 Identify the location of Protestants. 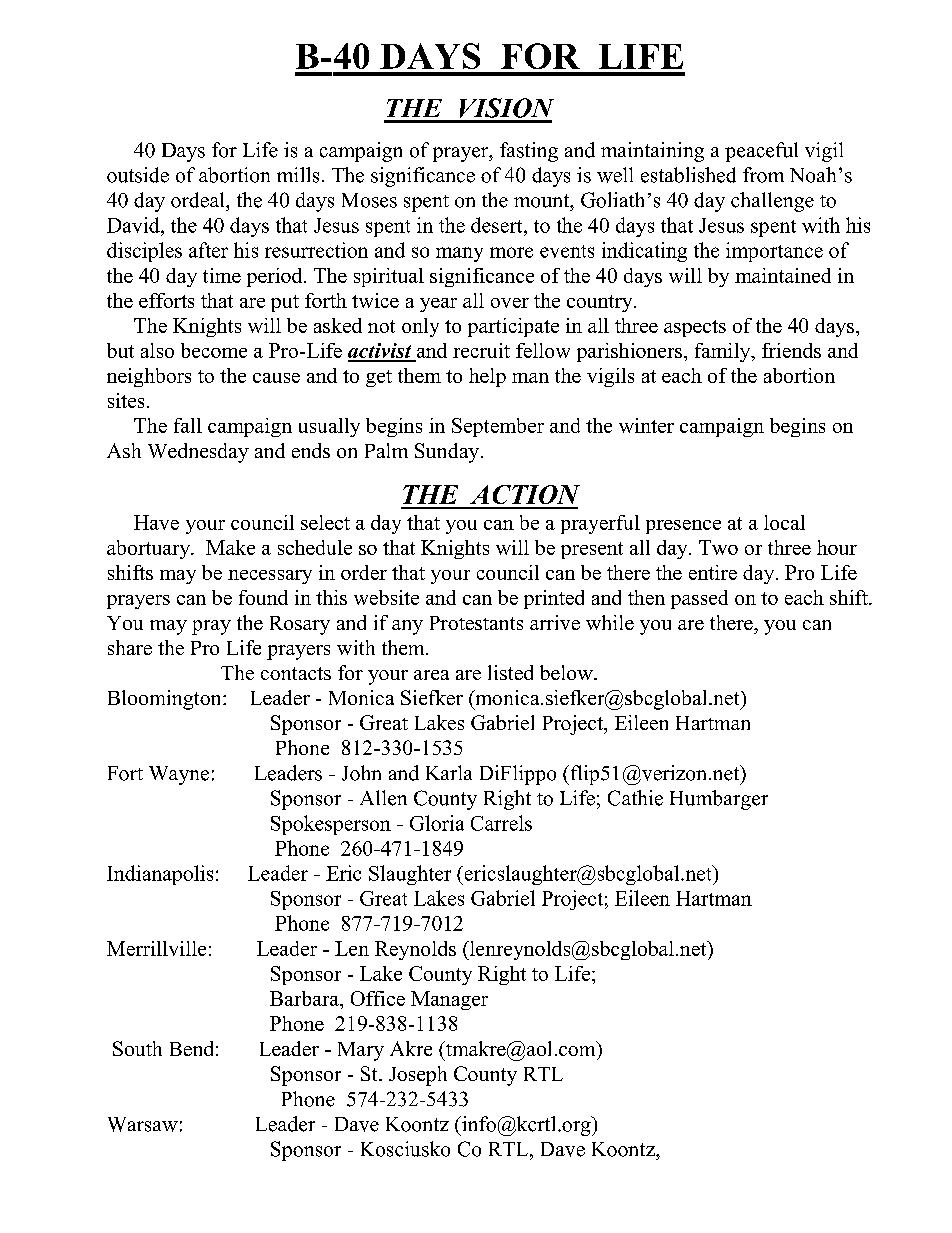
(476, 623).
